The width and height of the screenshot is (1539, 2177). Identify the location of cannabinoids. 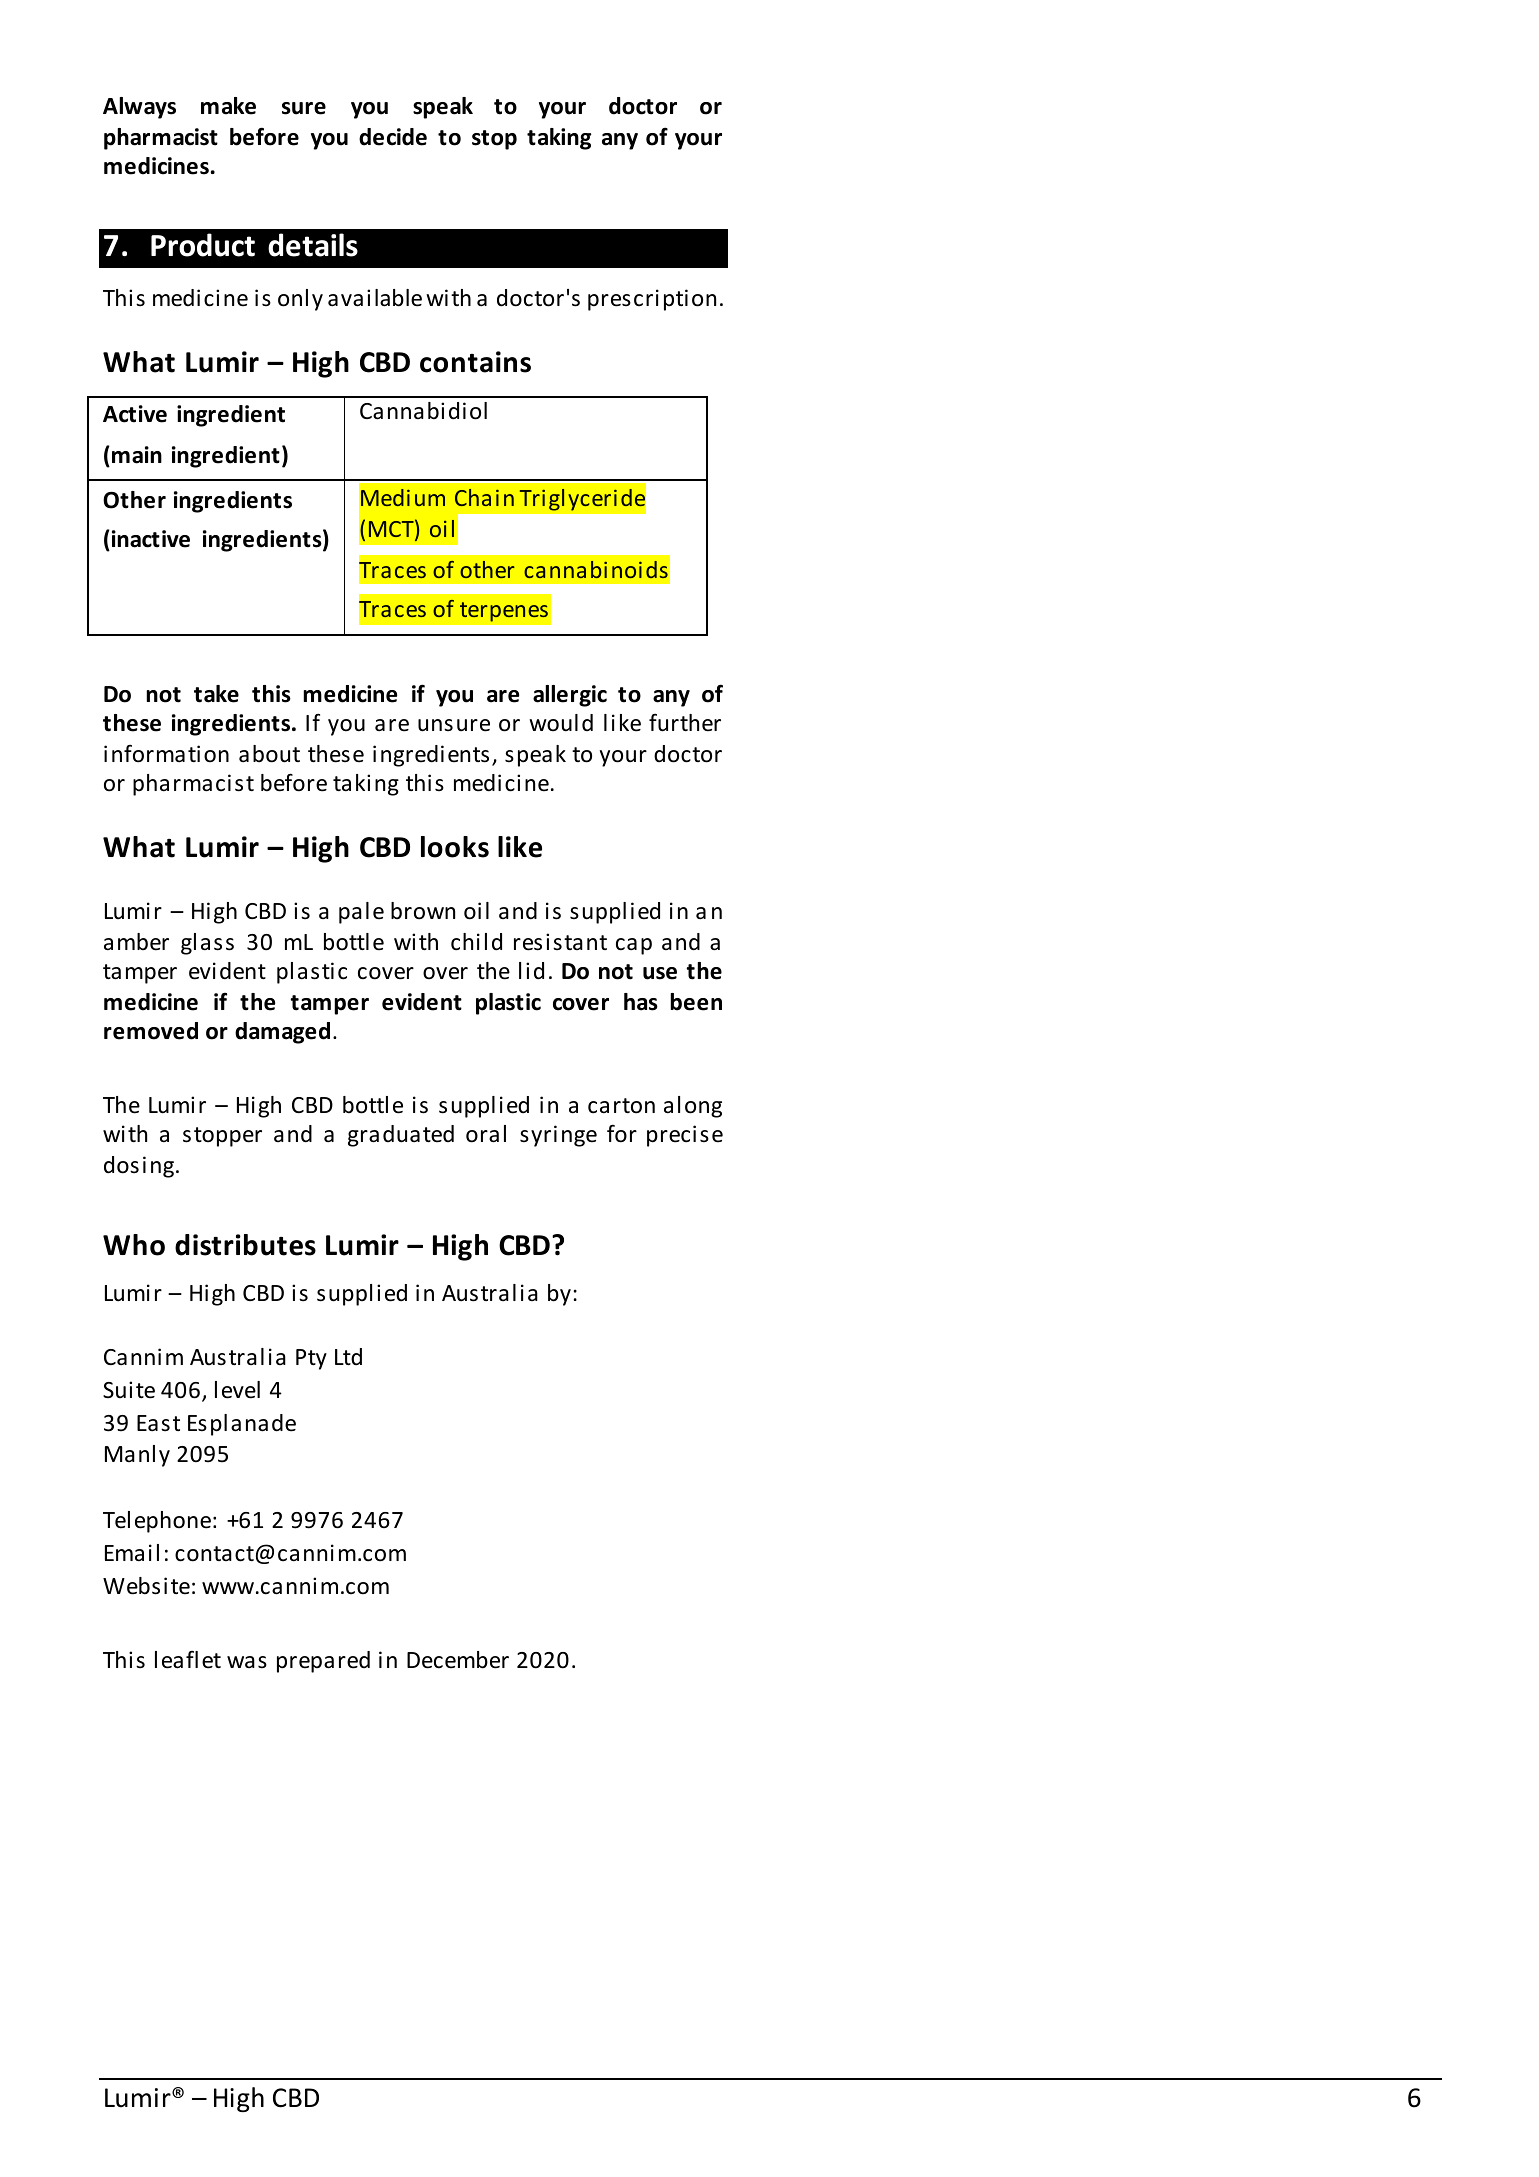
(596, 569).
